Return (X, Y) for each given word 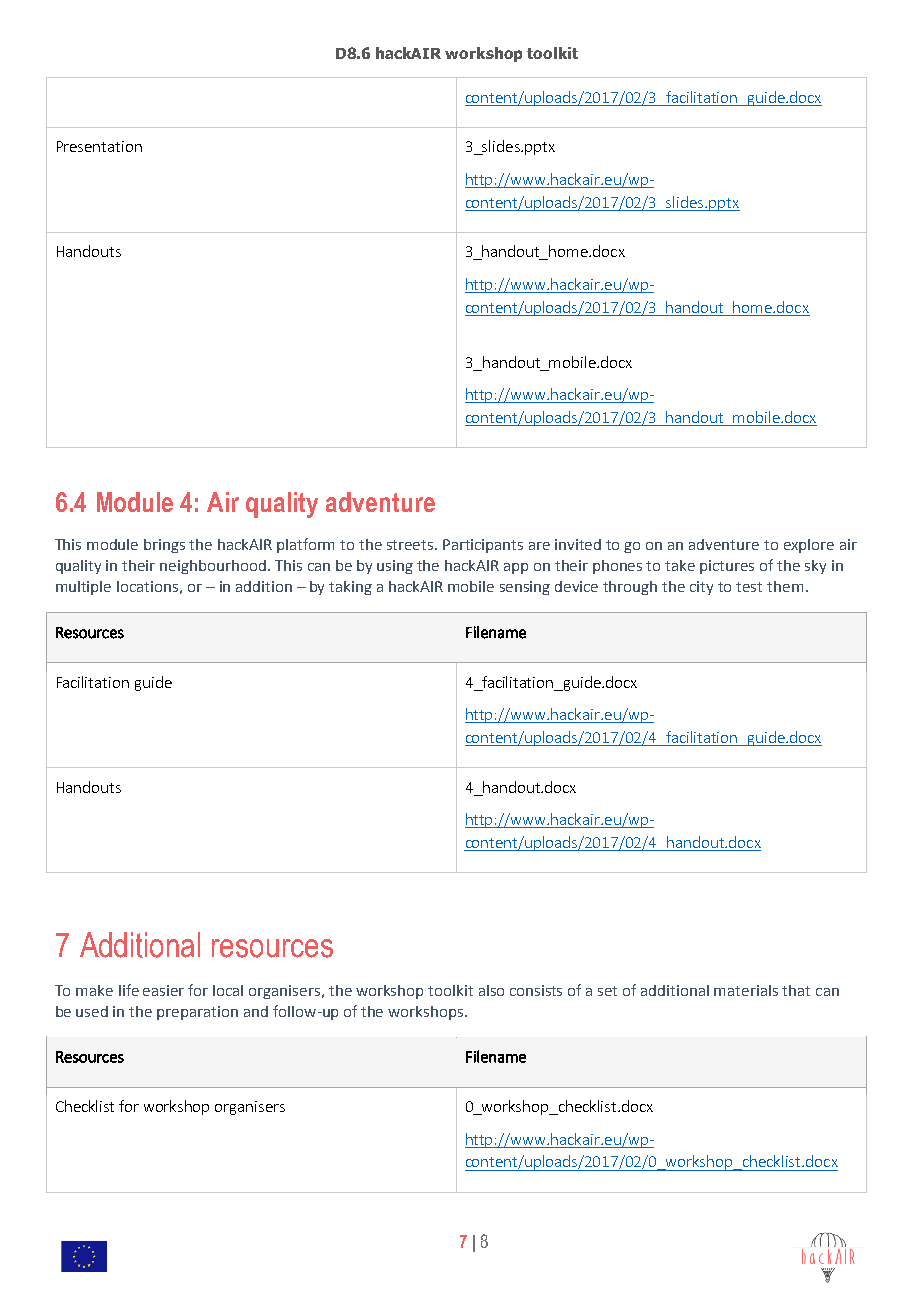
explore (809, 546)
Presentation (99, 146)
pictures (727, 567)
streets (411, 545)
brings (164, 546)
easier (163, 990)
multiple (83, 588)
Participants (483, 546)
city (701, 588)
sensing (525, 588)
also (491, 990)
